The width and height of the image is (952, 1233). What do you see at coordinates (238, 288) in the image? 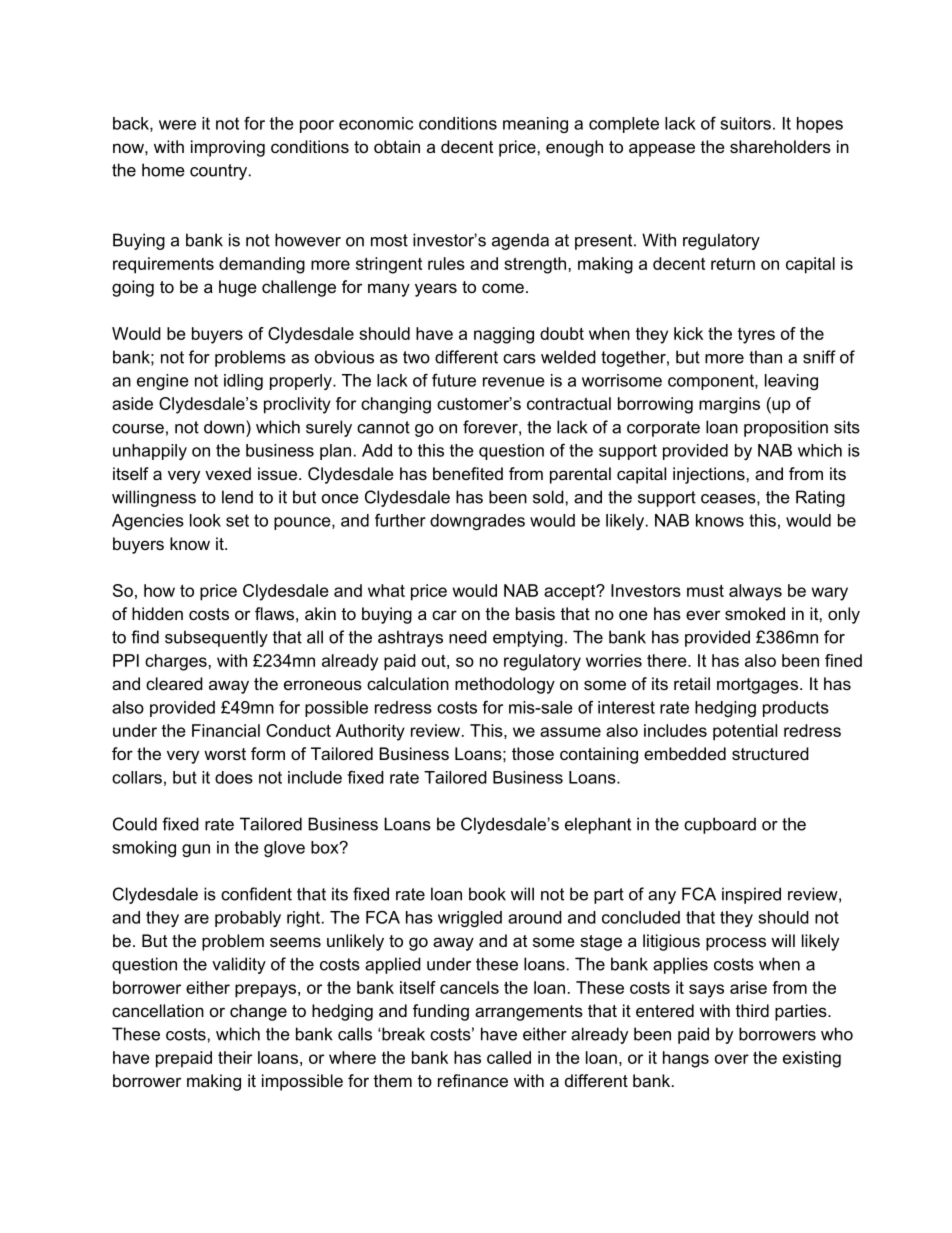
I see `huge` at bounding box center [238, 288].
